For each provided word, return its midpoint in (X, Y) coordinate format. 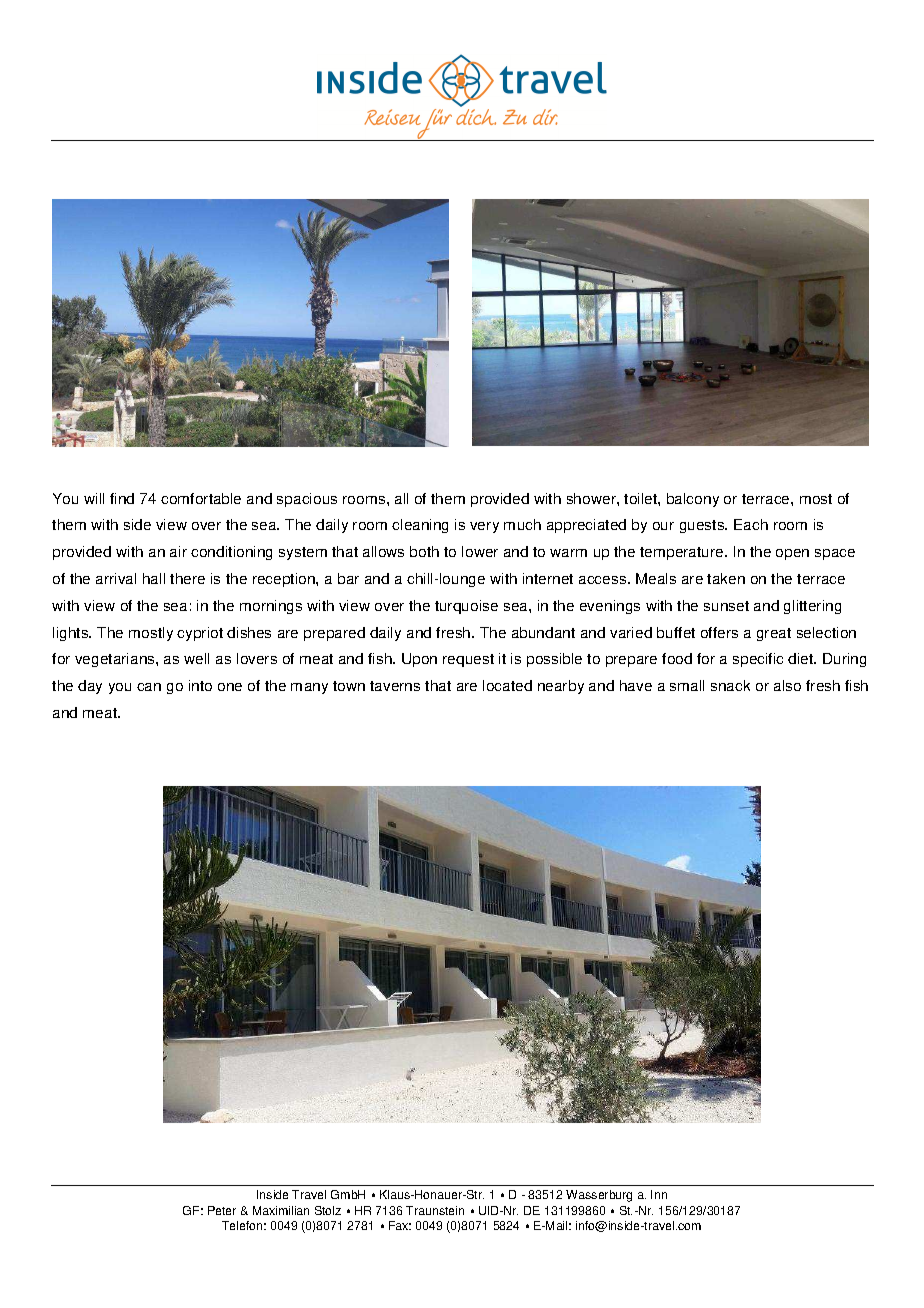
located (507, 685)
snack (730, 685)
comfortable (201, 498)
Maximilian (281, 1210)
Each (751, 524)
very (484, 527)
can (149, 687)
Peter (222, 1210)
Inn (659, 1194)
